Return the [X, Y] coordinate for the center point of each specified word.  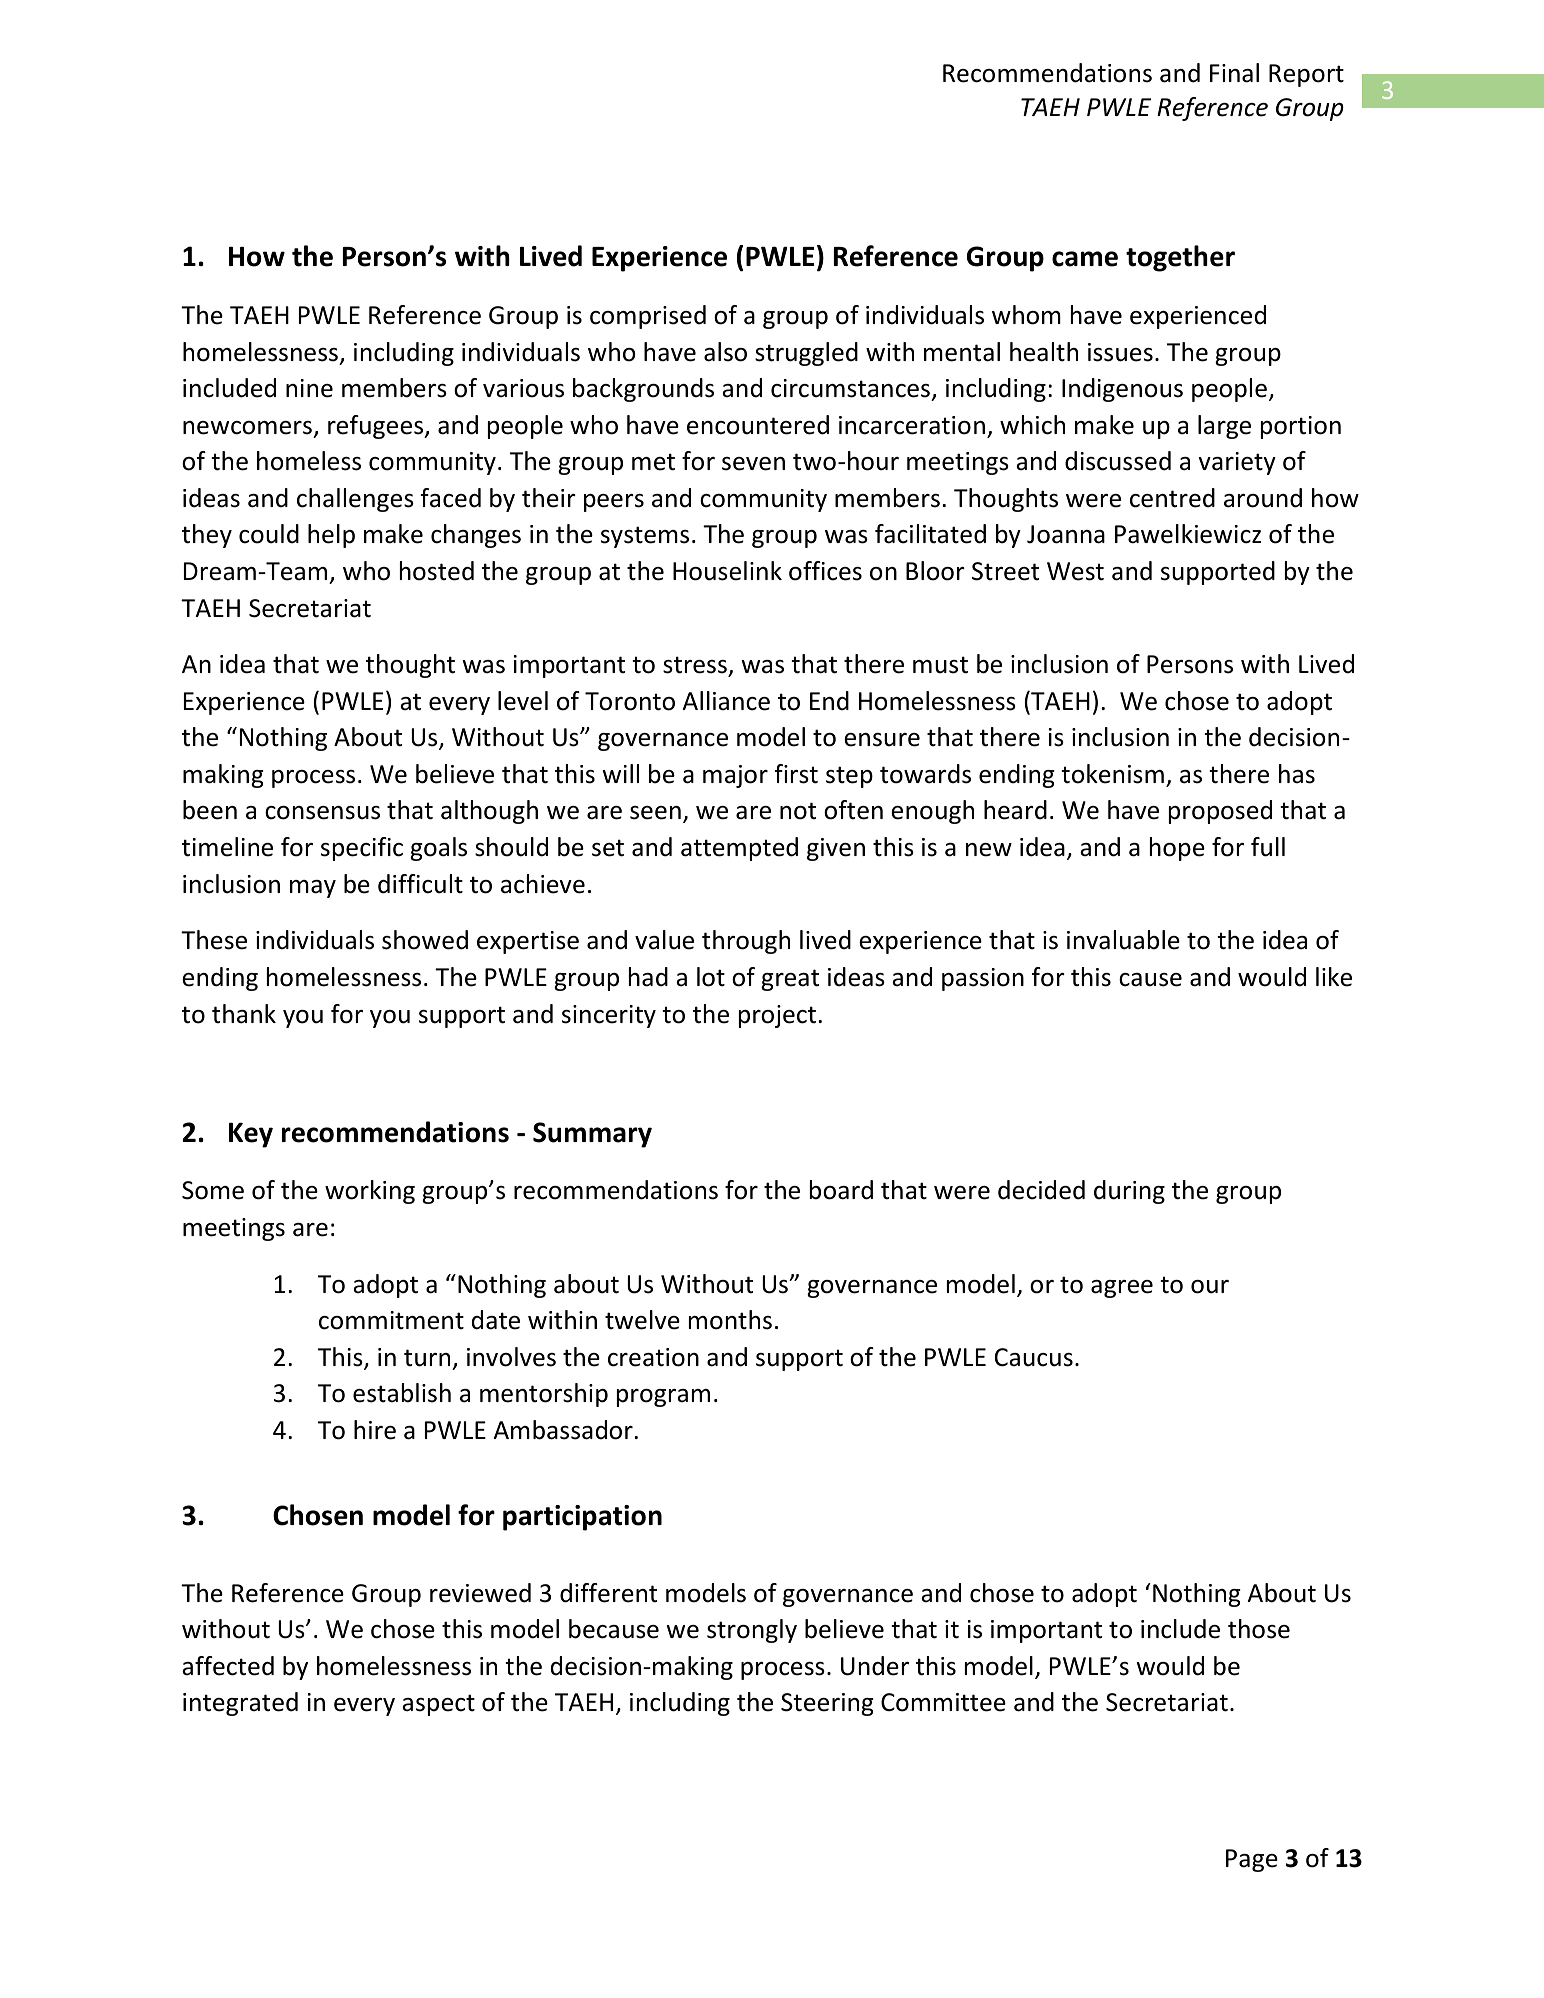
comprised [648, 317]
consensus [322, 813]
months [730, 1320]
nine [309, 388]
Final [1234, 73]
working [370, 1192]
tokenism [1112, 774]
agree [1122, 1289]
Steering [827, 1704]
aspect [438, 1705]
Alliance [726, 701]
